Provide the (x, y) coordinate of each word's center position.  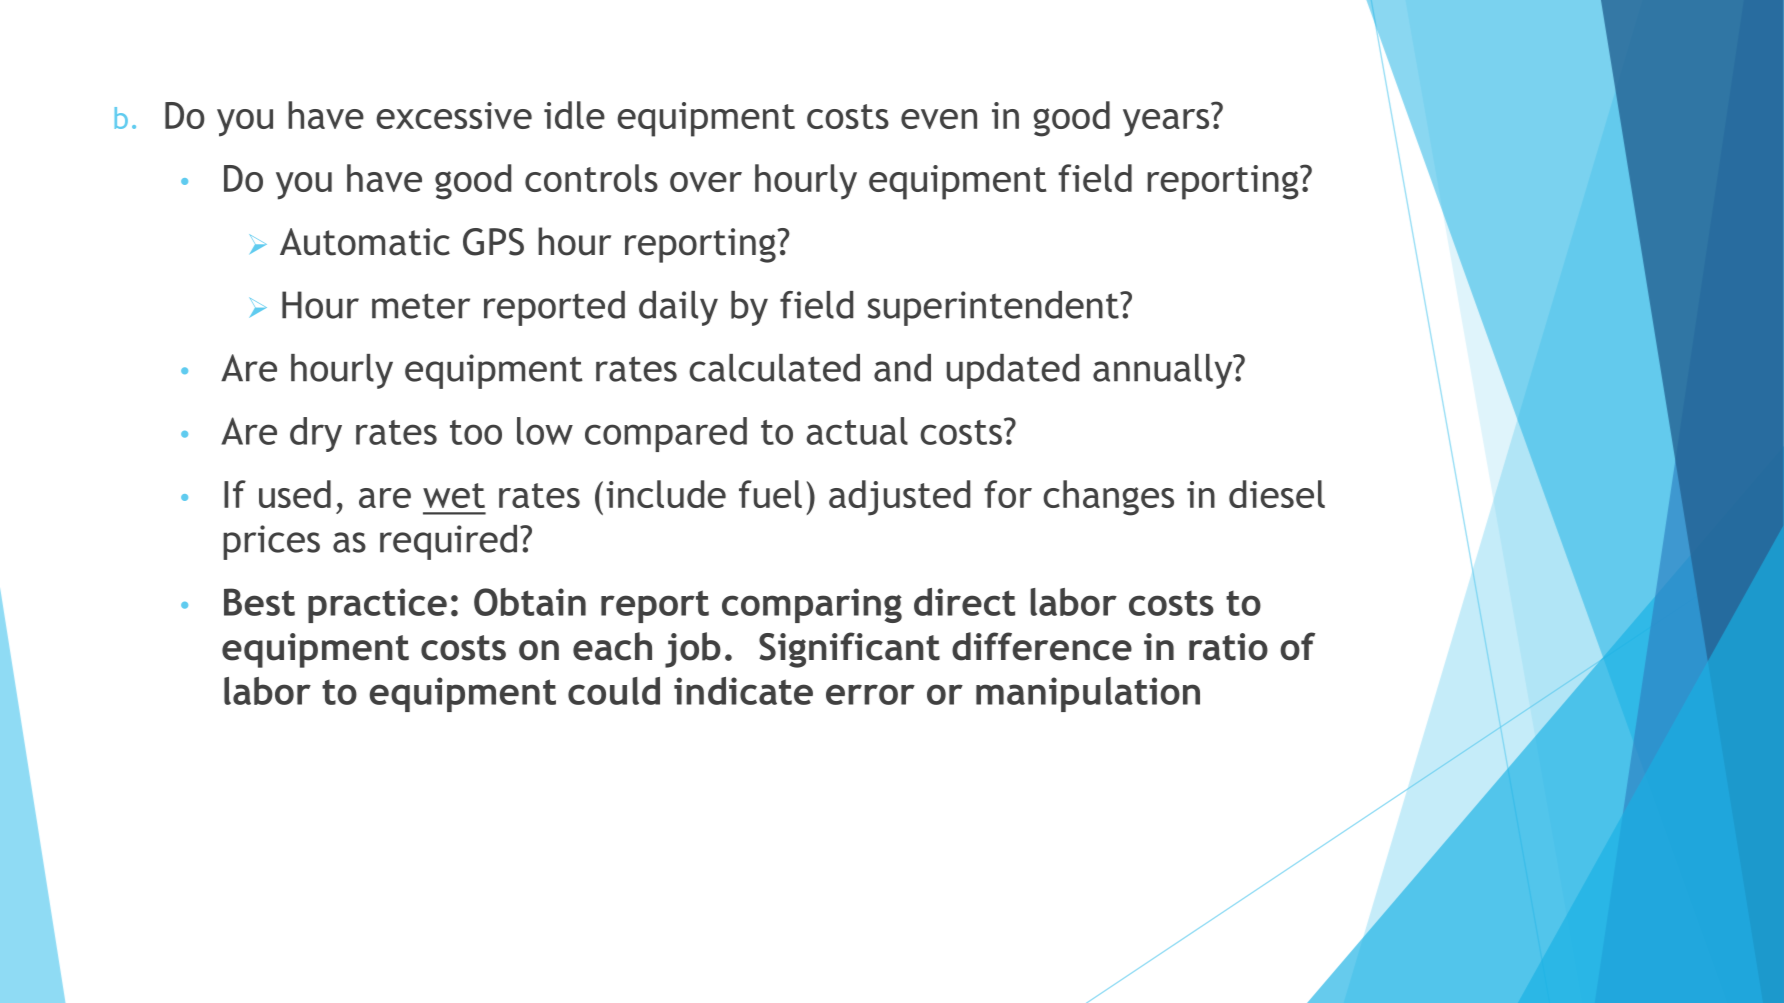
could (614, 691)
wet (454, 495)
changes (1108, 498)
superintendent (994, 308)
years (1166, 123)
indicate (743, 691)
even (939, 119)
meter (421, 306)
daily (678, 308)
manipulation (1088, 694)
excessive (454, 115)
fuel (770, 494)
